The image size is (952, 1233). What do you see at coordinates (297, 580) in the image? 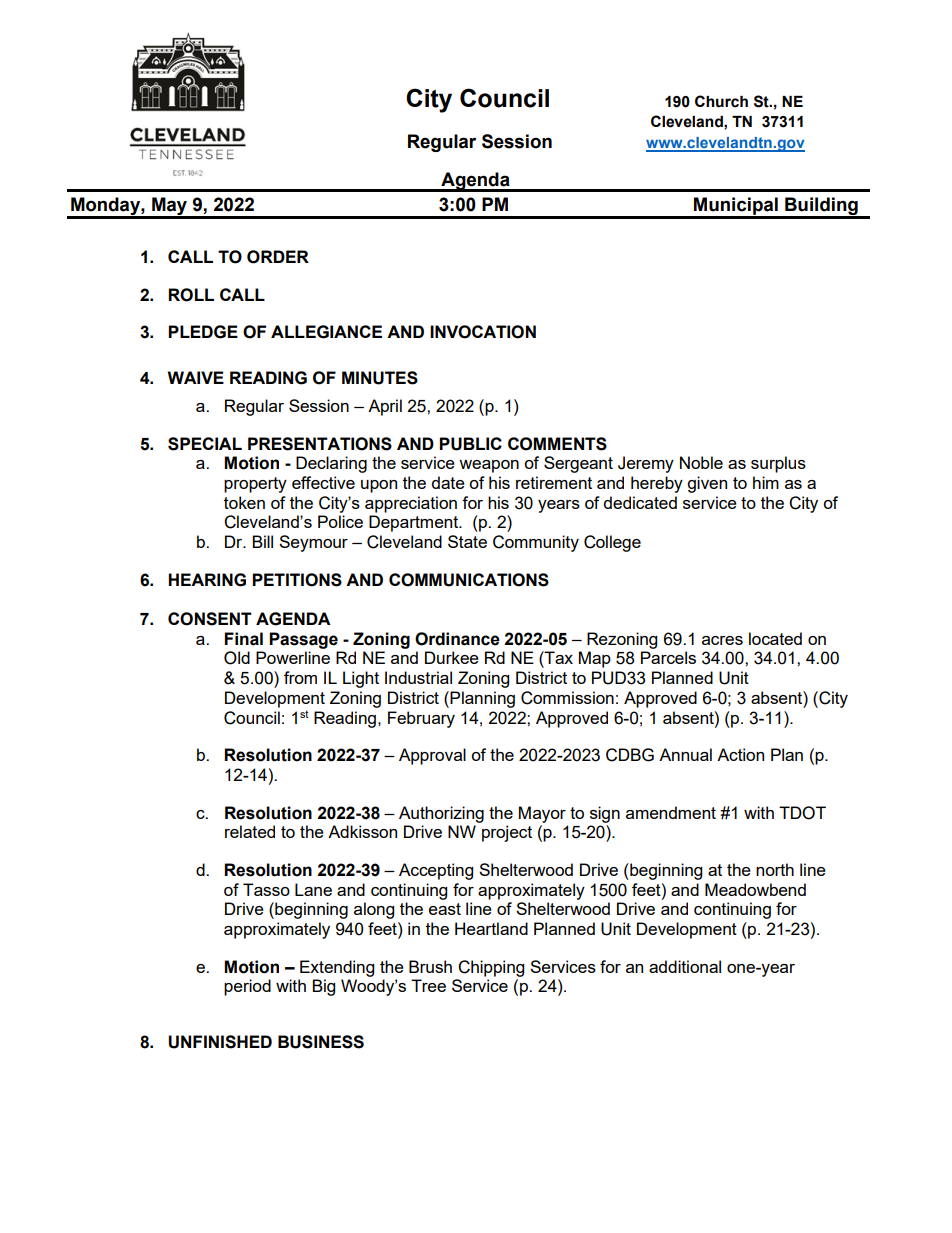
I see `PETITIONS` at bounding box center [297, 580].
